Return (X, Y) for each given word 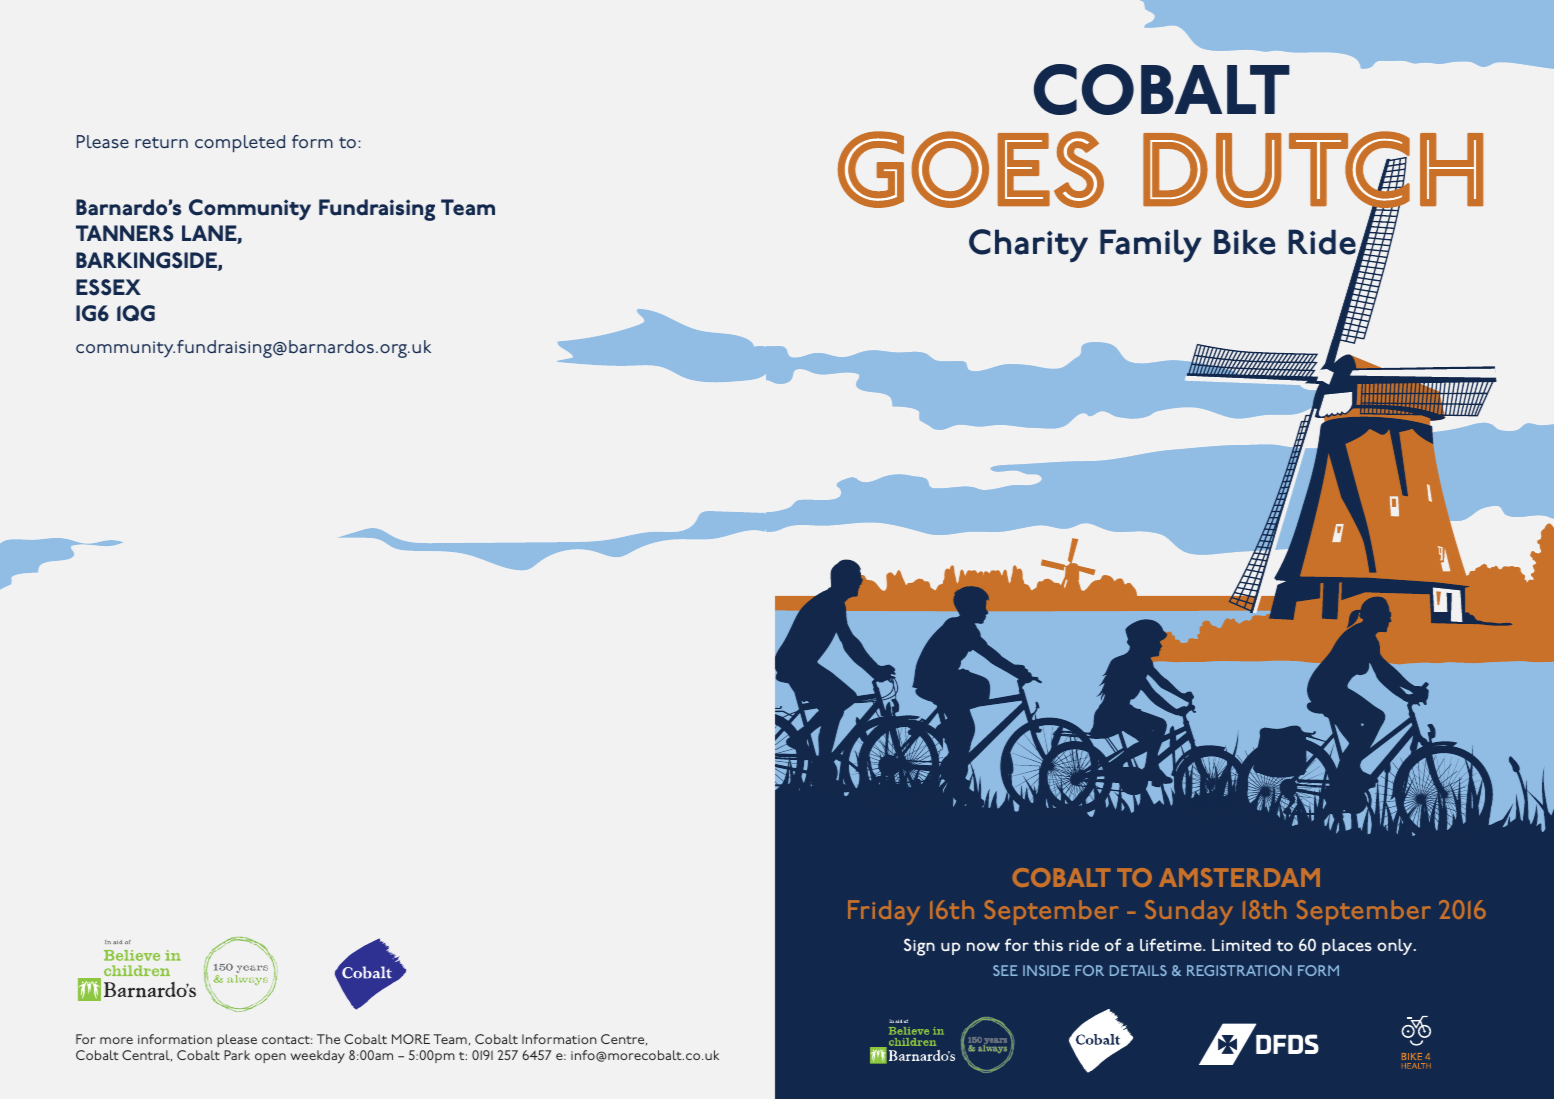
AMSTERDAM (1239, 877)
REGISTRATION (1239, 970)
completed (240, 144)
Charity (1028, 245)
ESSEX (108, 287)
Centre (624, 1039)
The (328, 1039)
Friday (884, 912)
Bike (1244, 242)
